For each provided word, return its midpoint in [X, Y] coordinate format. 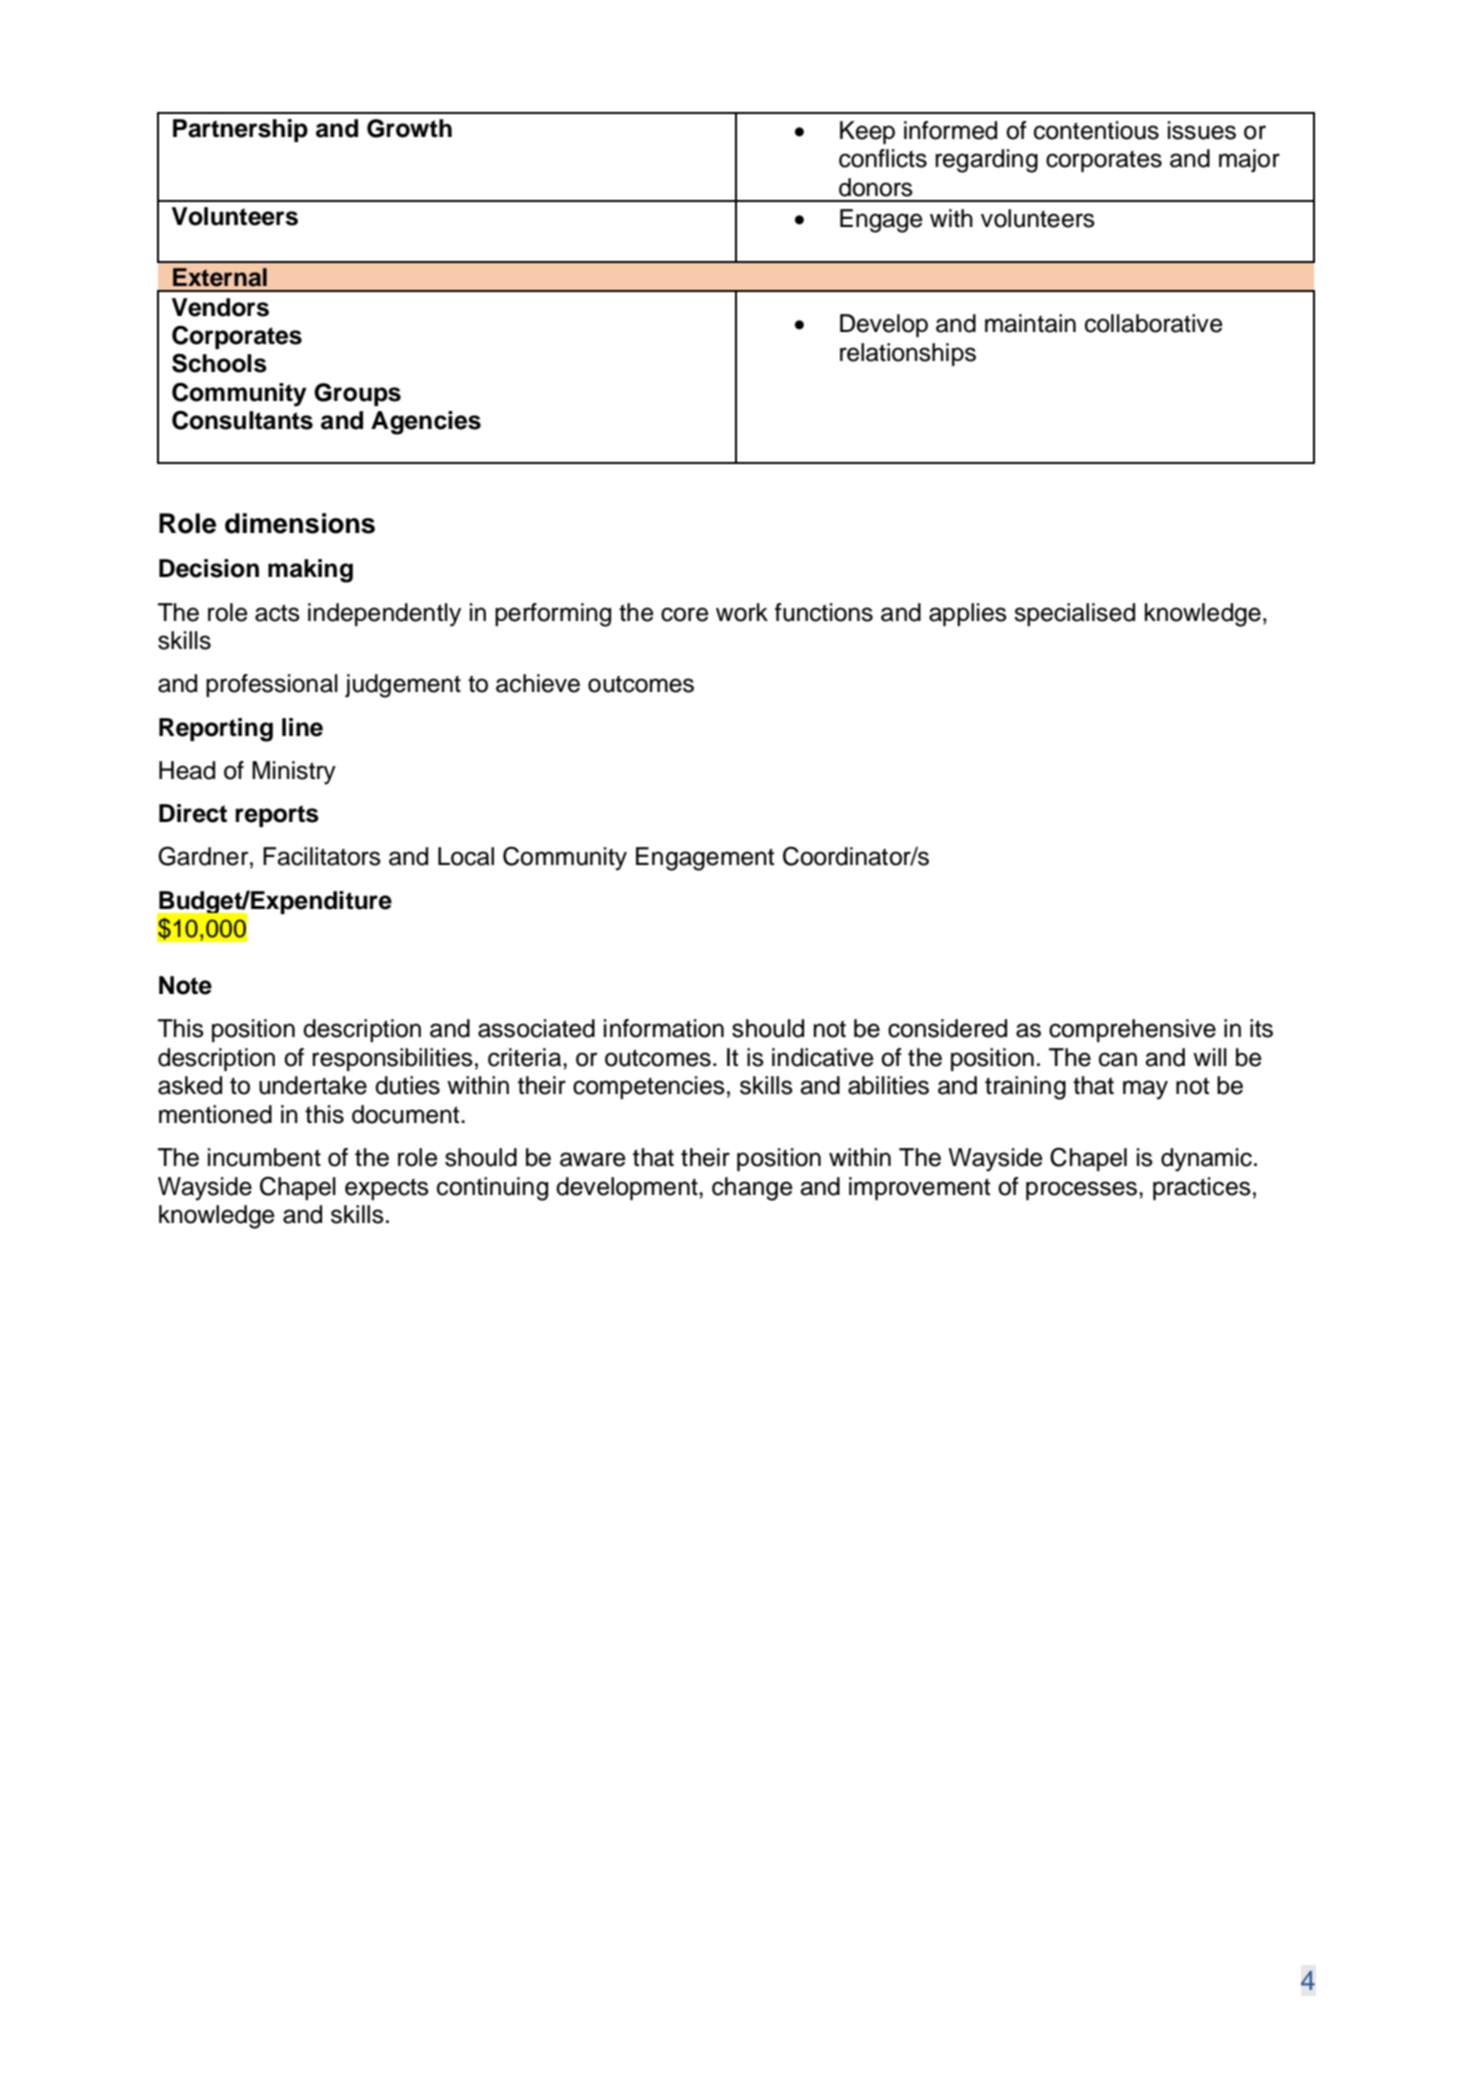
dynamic [1206, 1160]
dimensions [300, 523]
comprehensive [1132, 1030]
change [752, 1189]
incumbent [264, 1157]
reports [277, 816]
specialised [1074, 614]
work [742, 612]
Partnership [240, 130]
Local [466, 856]
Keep [867, 132]
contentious [1096, 130]
